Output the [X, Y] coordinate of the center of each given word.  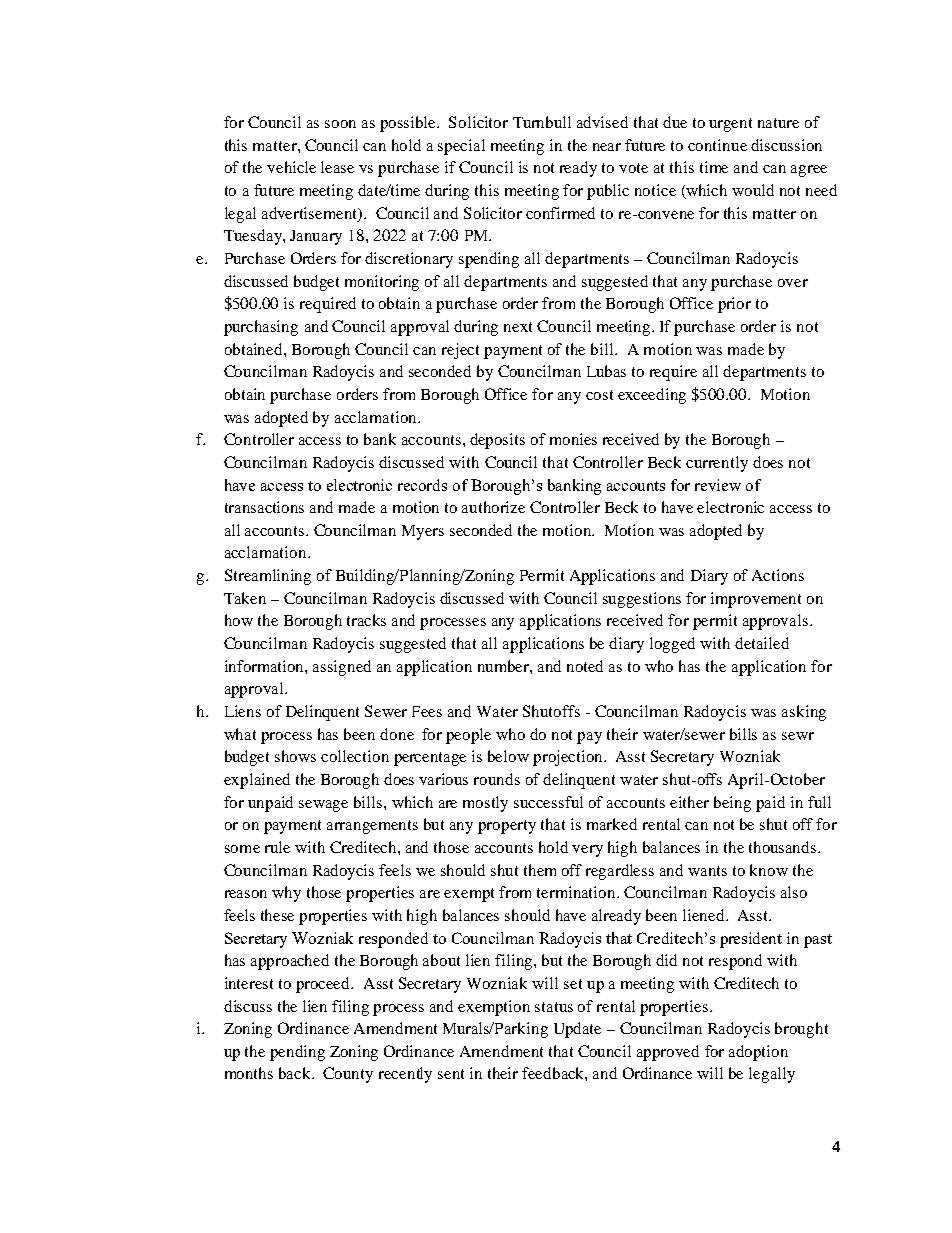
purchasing [261, 328]
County [348, 1075]
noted [585, 666]
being [732, 804]
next [518, 327]
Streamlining [268, 577]
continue [717, 145]
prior [734, 305]
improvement [756, 600]
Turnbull [542, 122]
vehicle [291, 167]
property [507, 827]
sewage [323, 806]
